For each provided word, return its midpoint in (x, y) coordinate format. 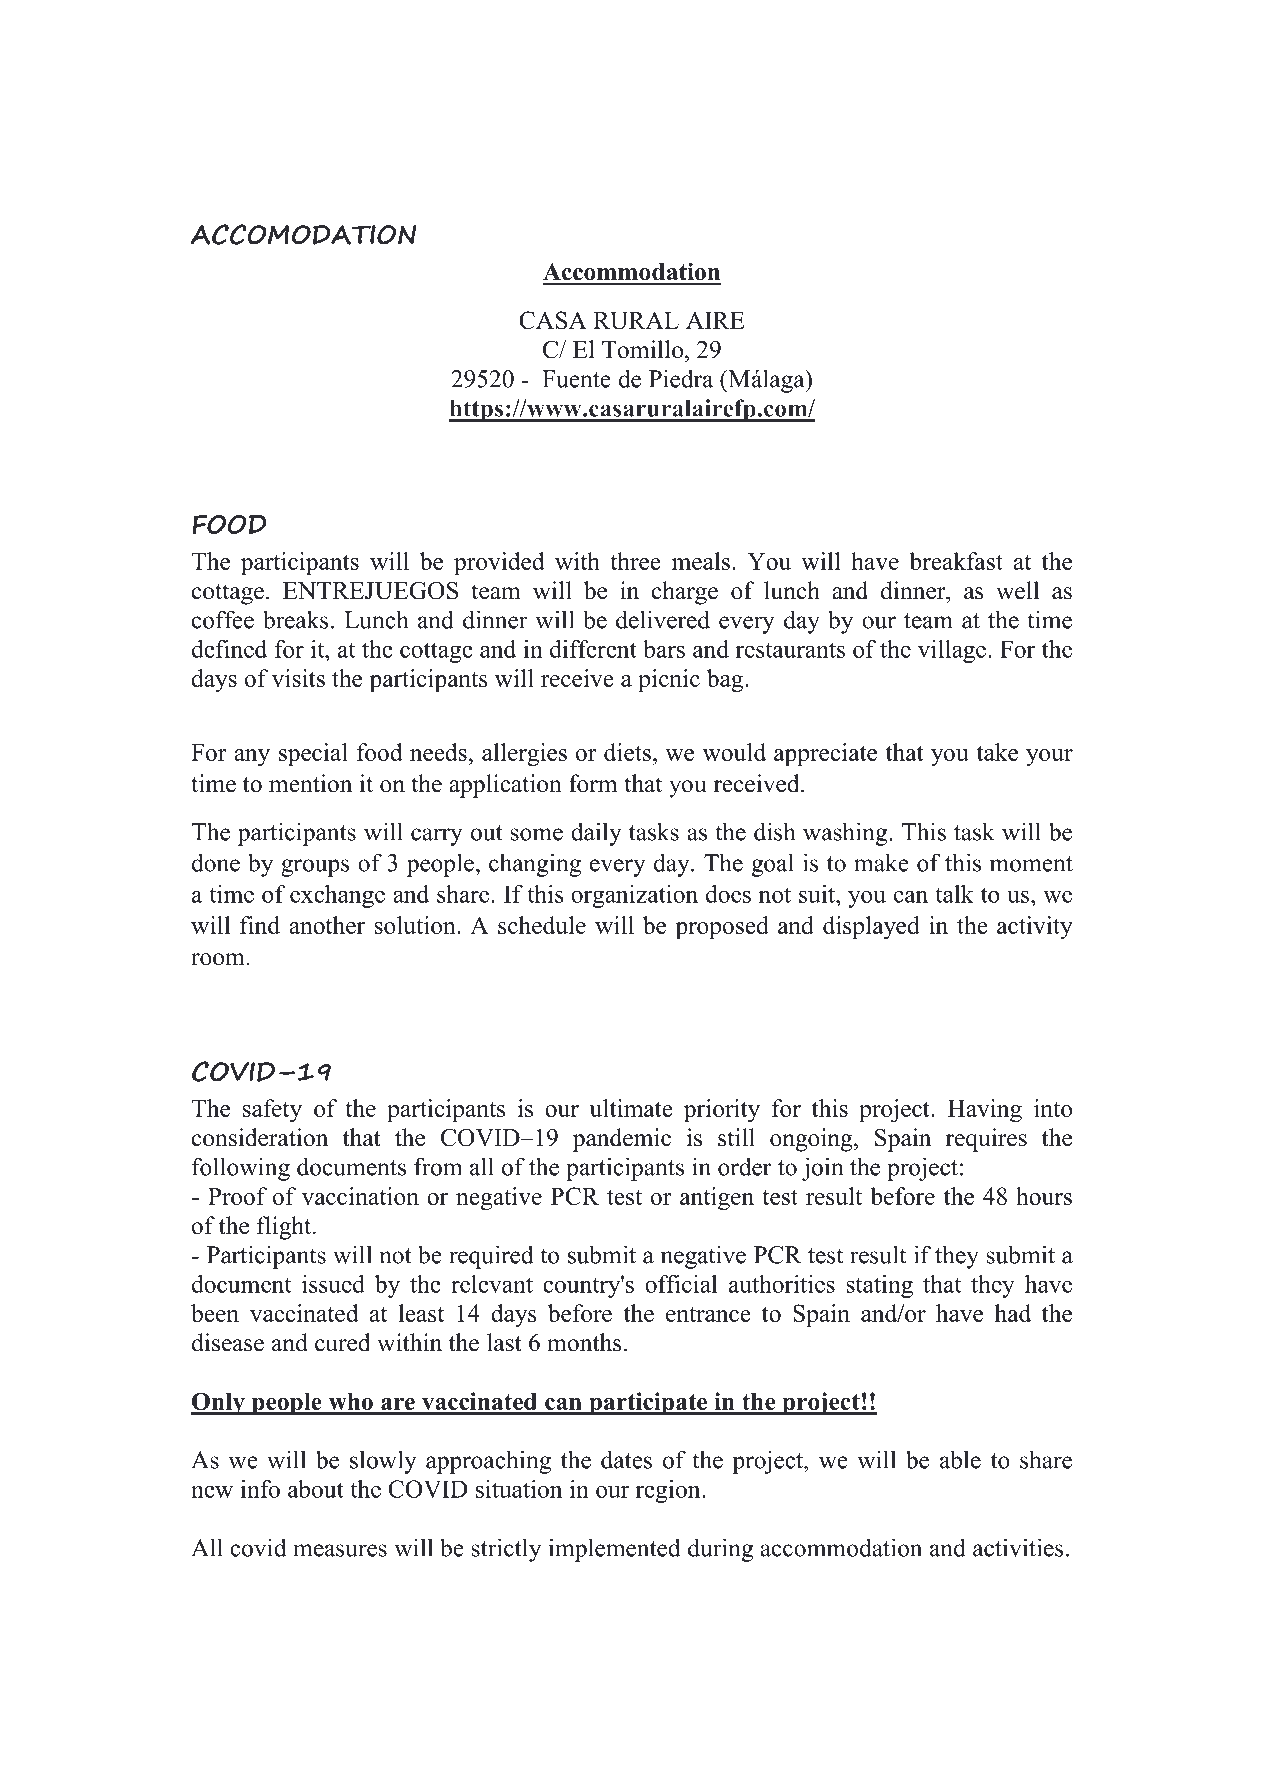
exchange (337, 896)
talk (954, 894)
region (669, 1491)
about (316, 1489)
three (636, 561)
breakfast (956, 561)
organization (634, 896)
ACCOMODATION (304, 234)
